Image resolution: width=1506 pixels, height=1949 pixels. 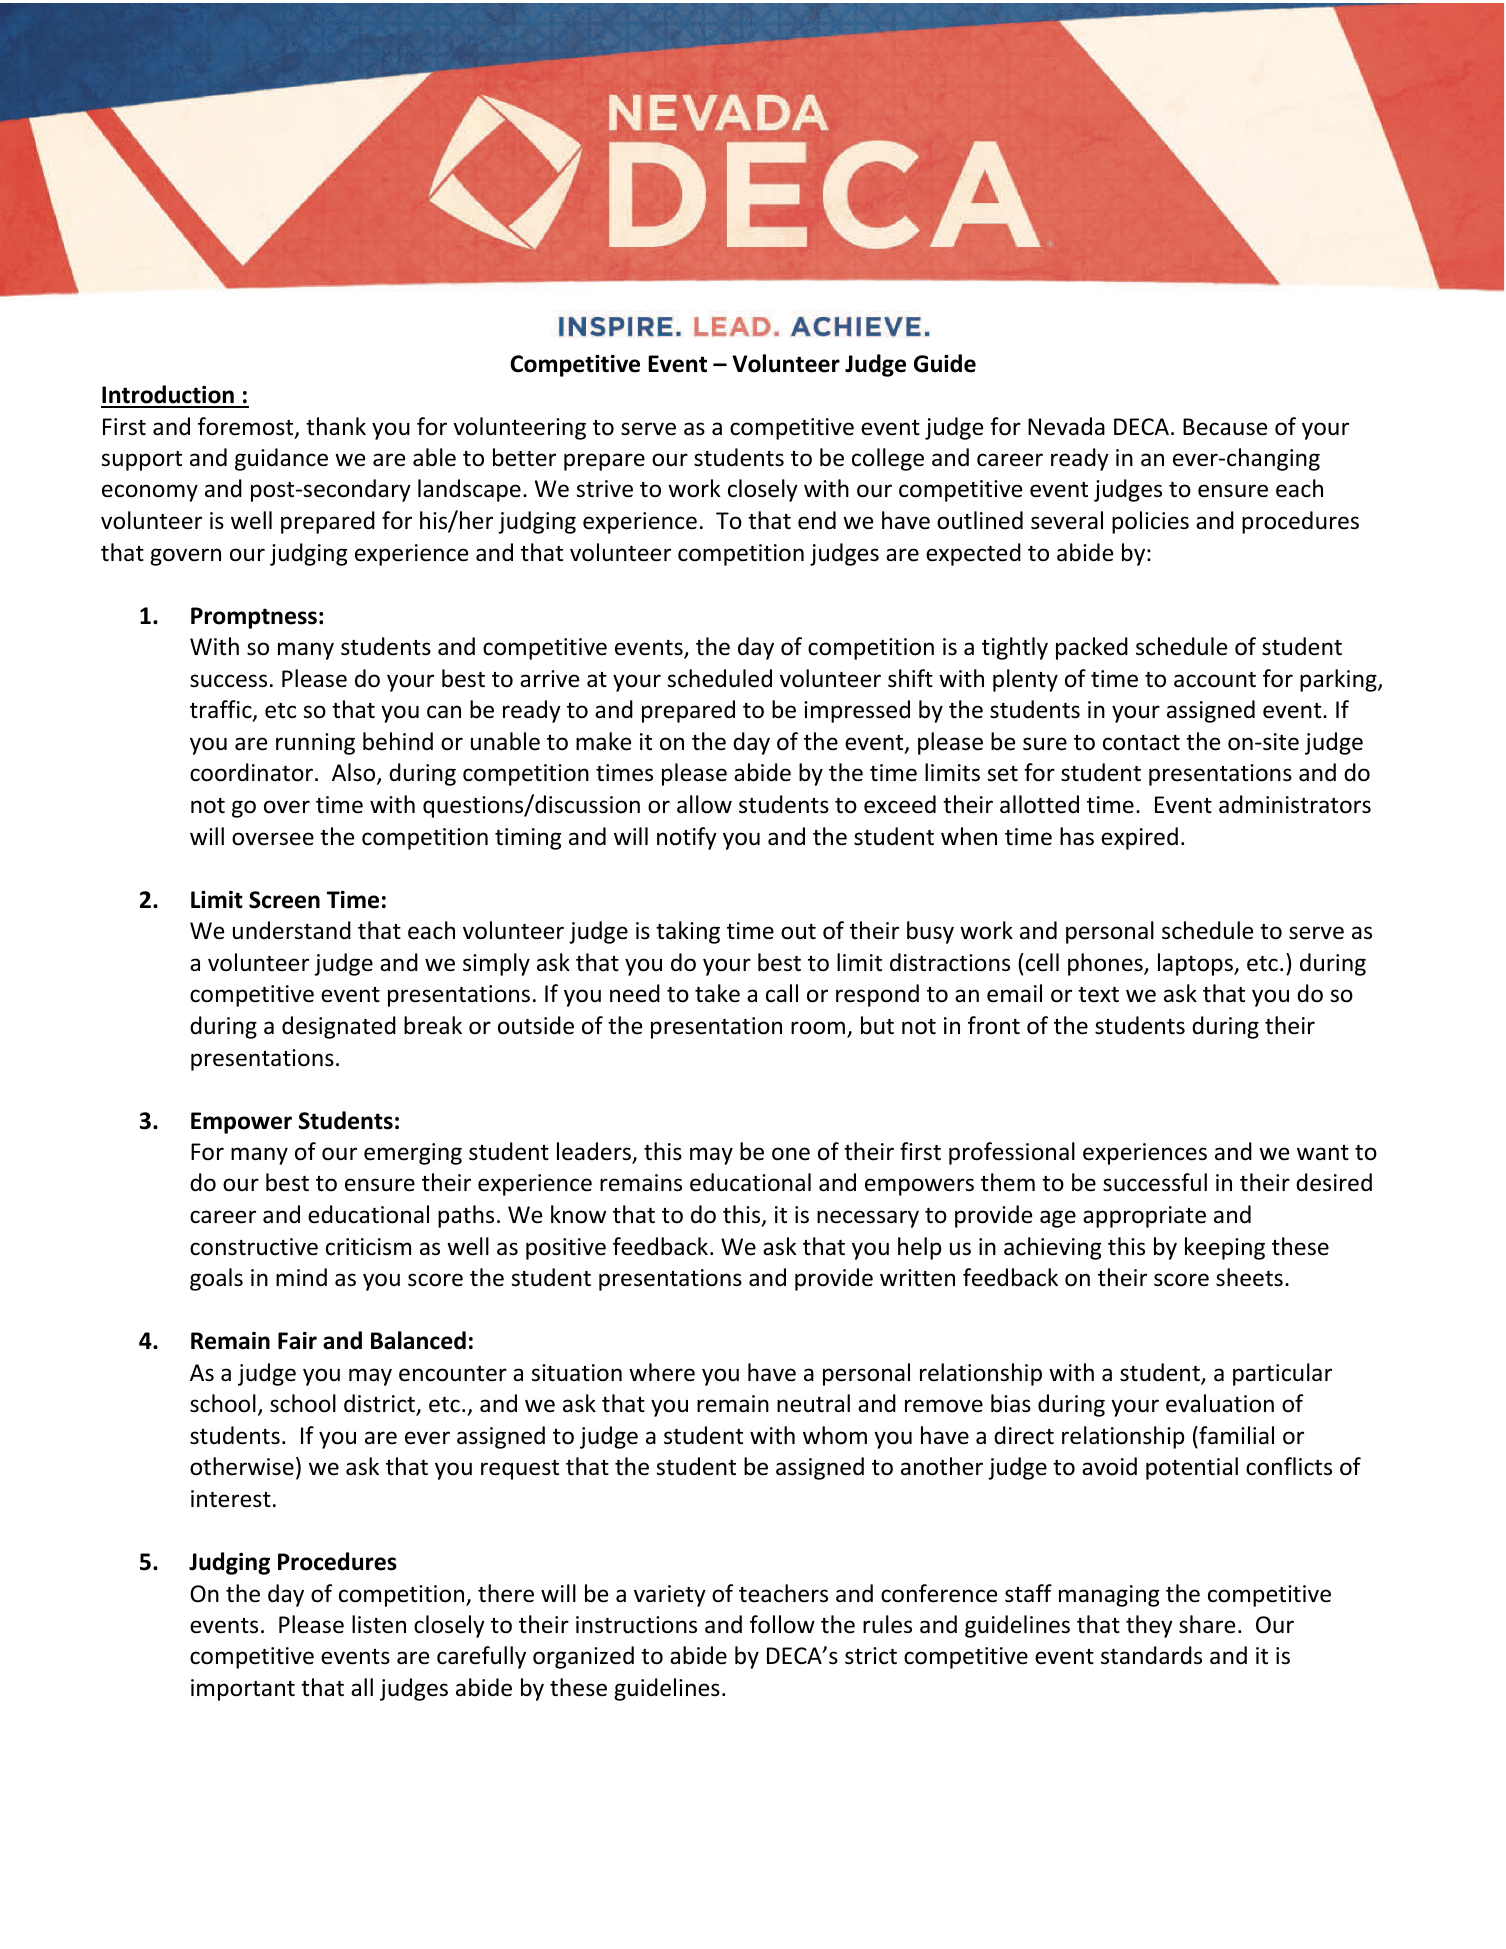 I want to click on constructive, so click(x=254, y=1247).
